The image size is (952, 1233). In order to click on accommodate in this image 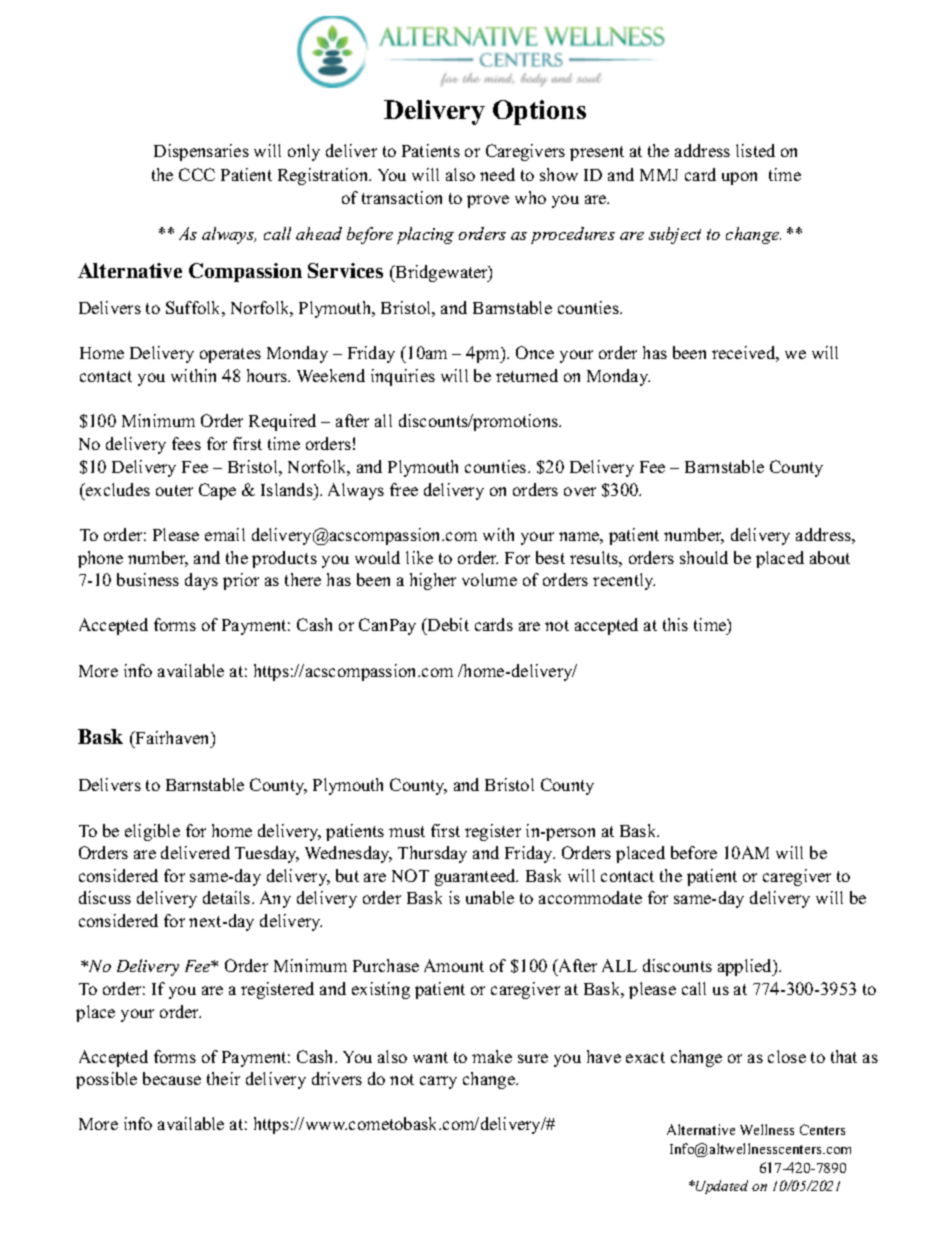, I will do `click(590, 897)`.
